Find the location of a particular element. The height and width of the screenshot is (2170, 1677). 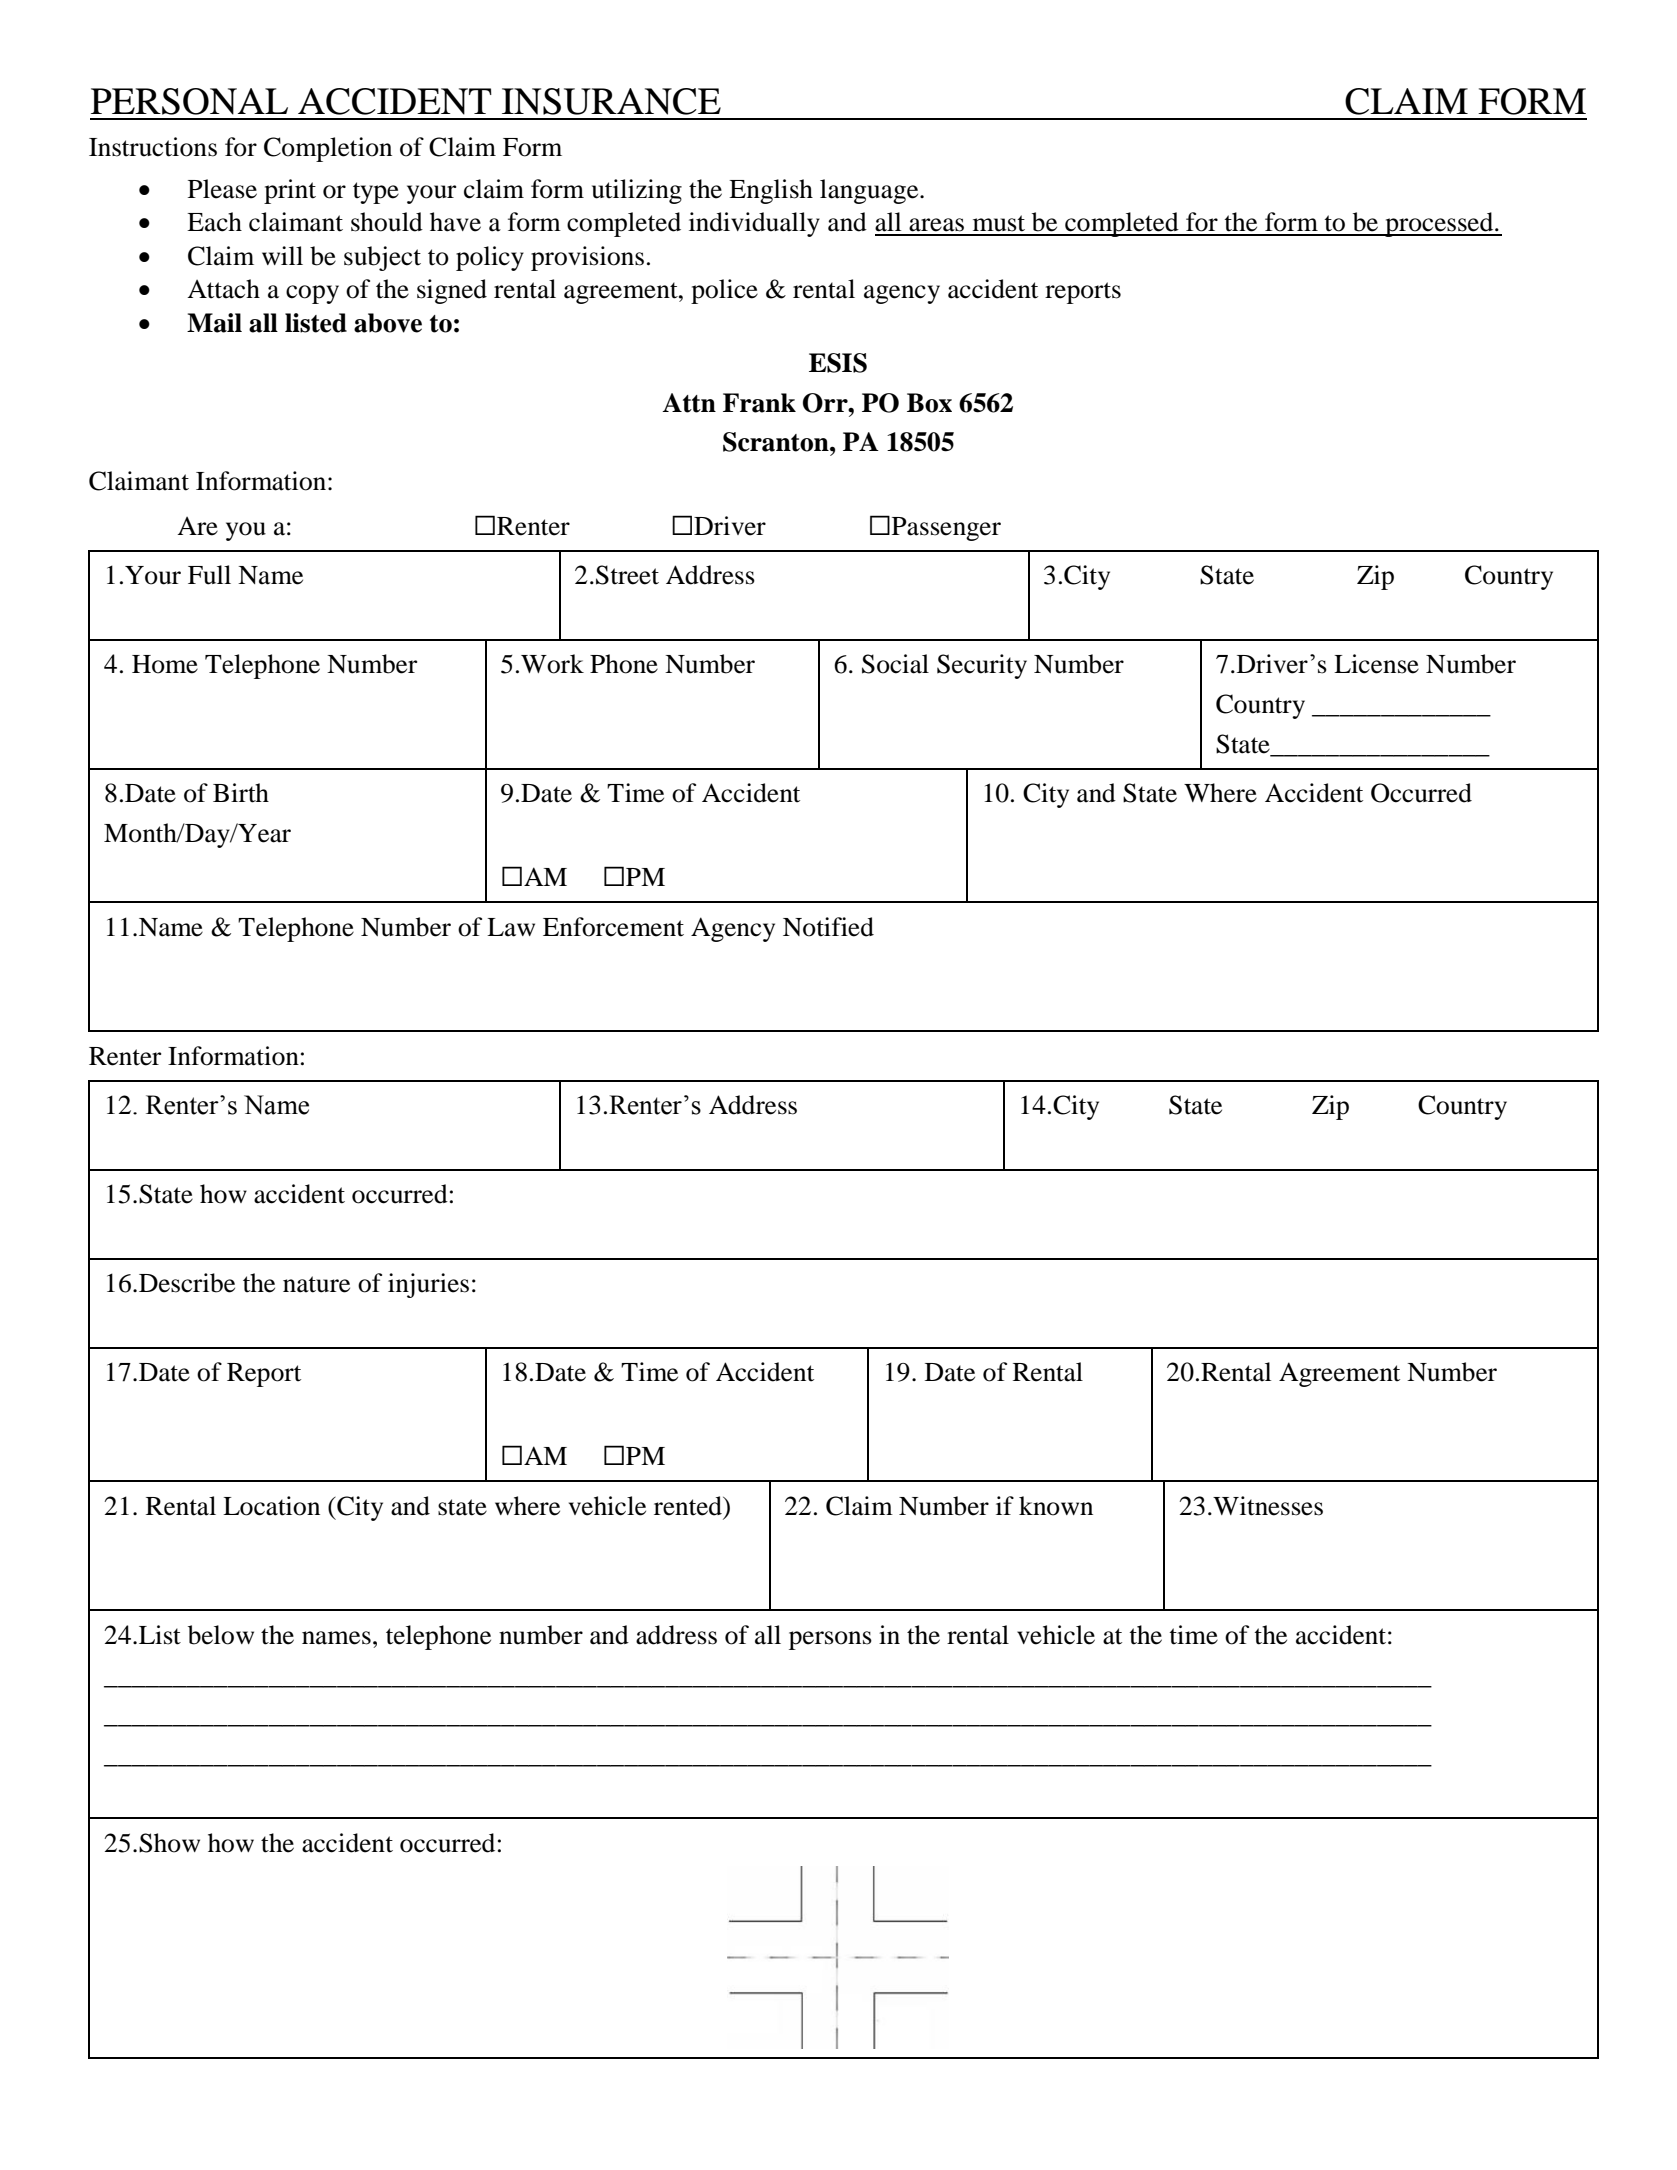

injuries is located at coordinates (428, 1285).
